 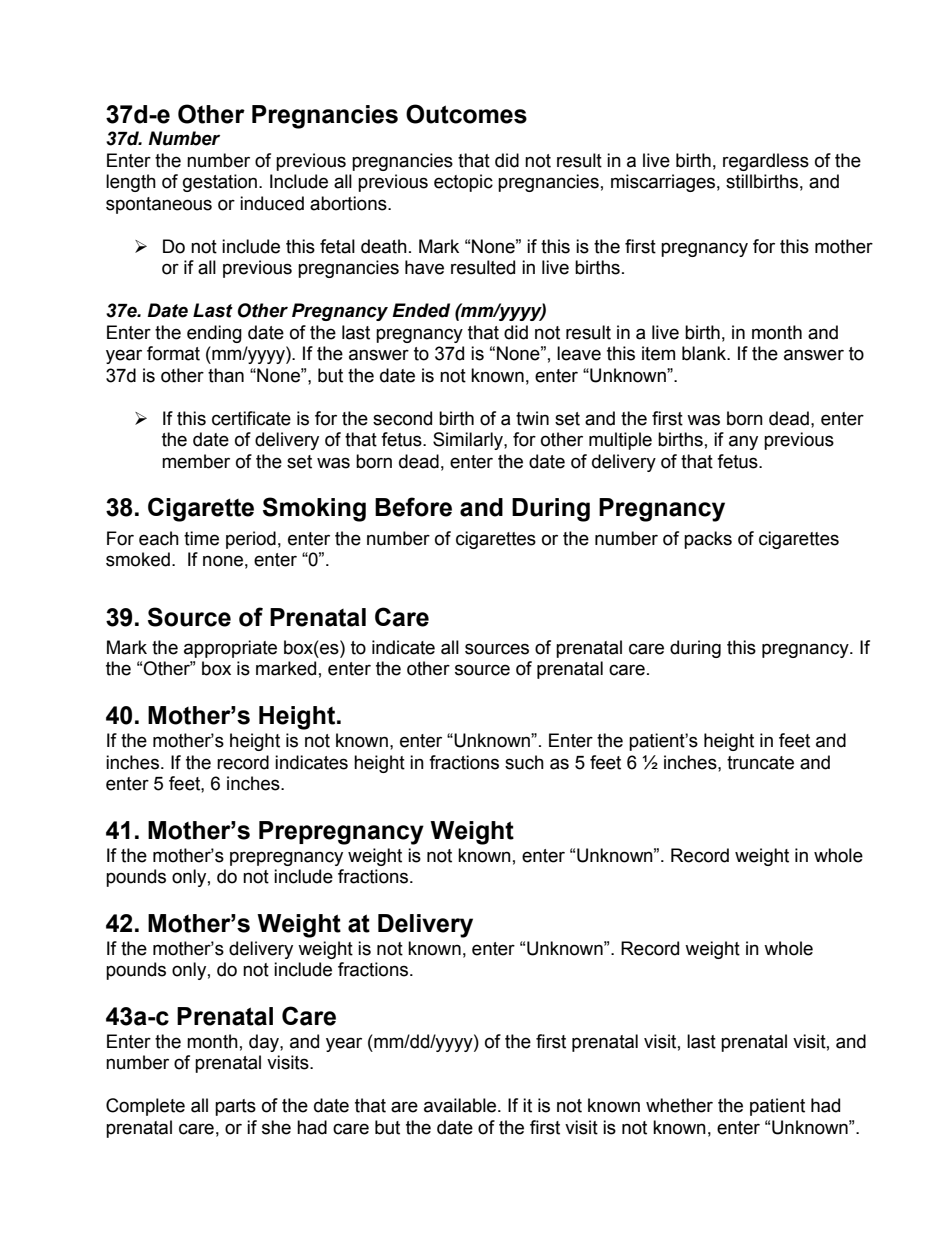 What do you see at coordinates (766, 162) in the screenshot?
I see `regardless` at bounding box center [766, 162].
